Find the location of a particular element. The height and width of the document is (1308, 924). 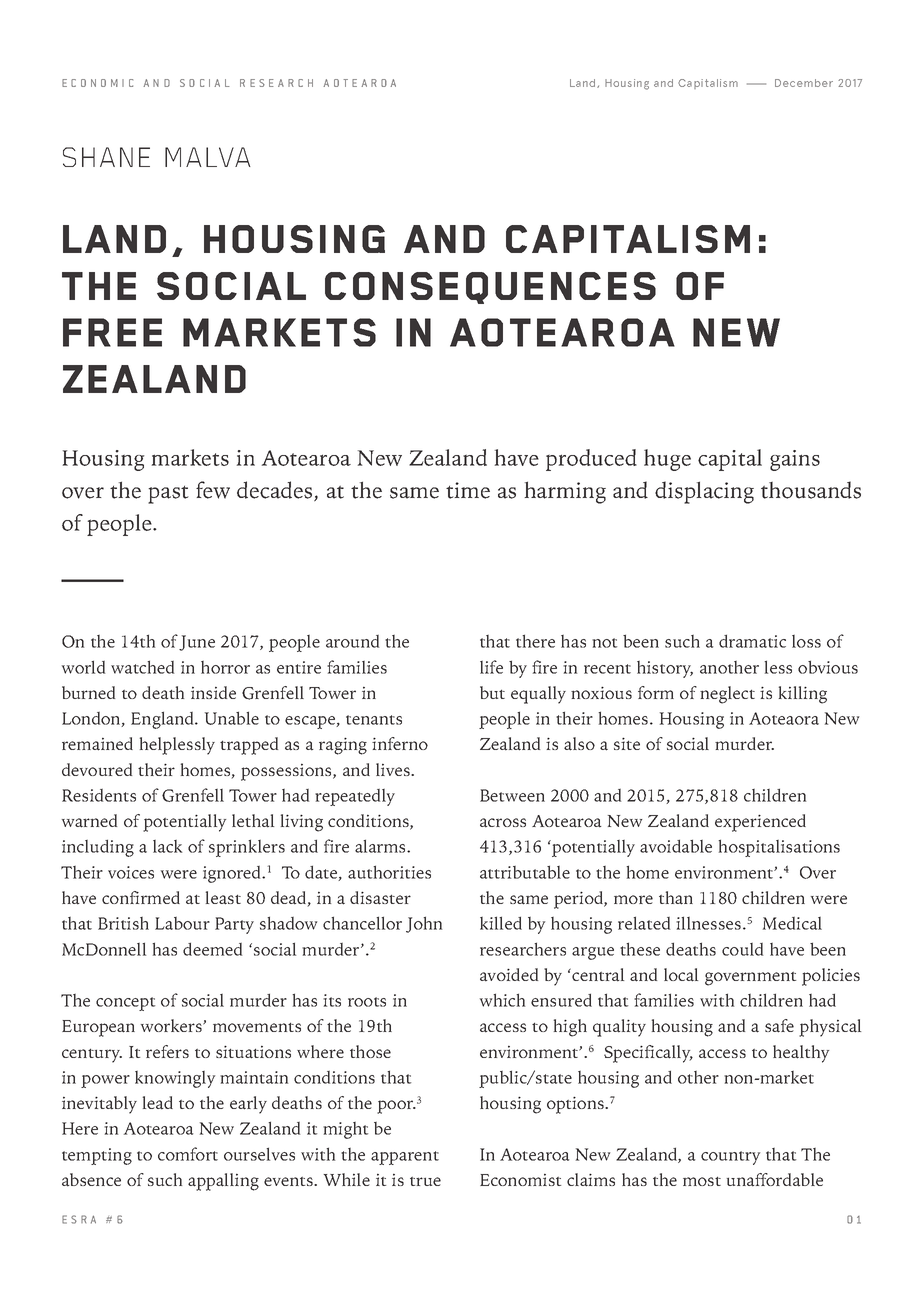

displacing is located at coordinates (704, 492).
